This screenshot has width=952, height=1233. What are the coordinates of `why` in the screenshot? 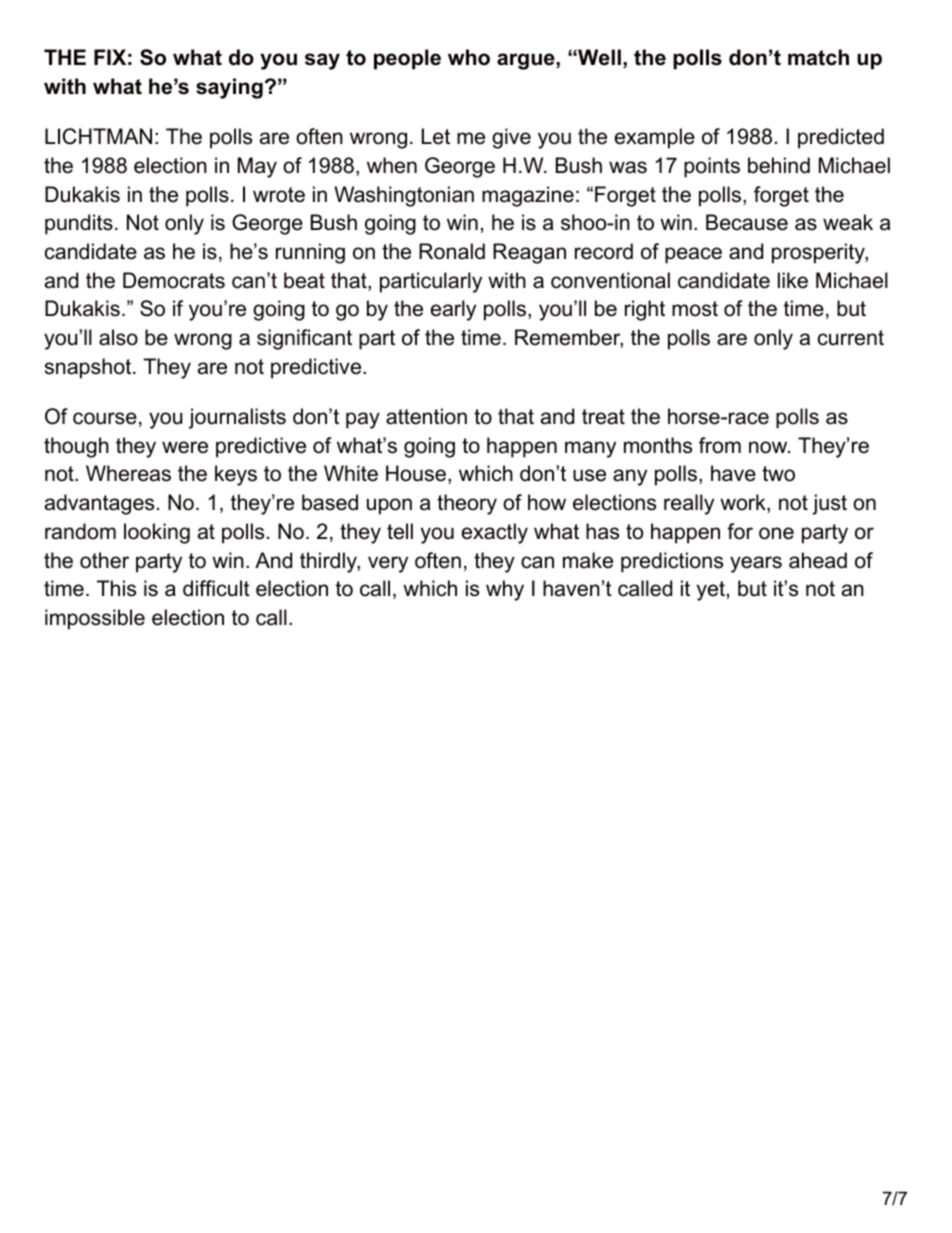 It's located at (505, 590).
